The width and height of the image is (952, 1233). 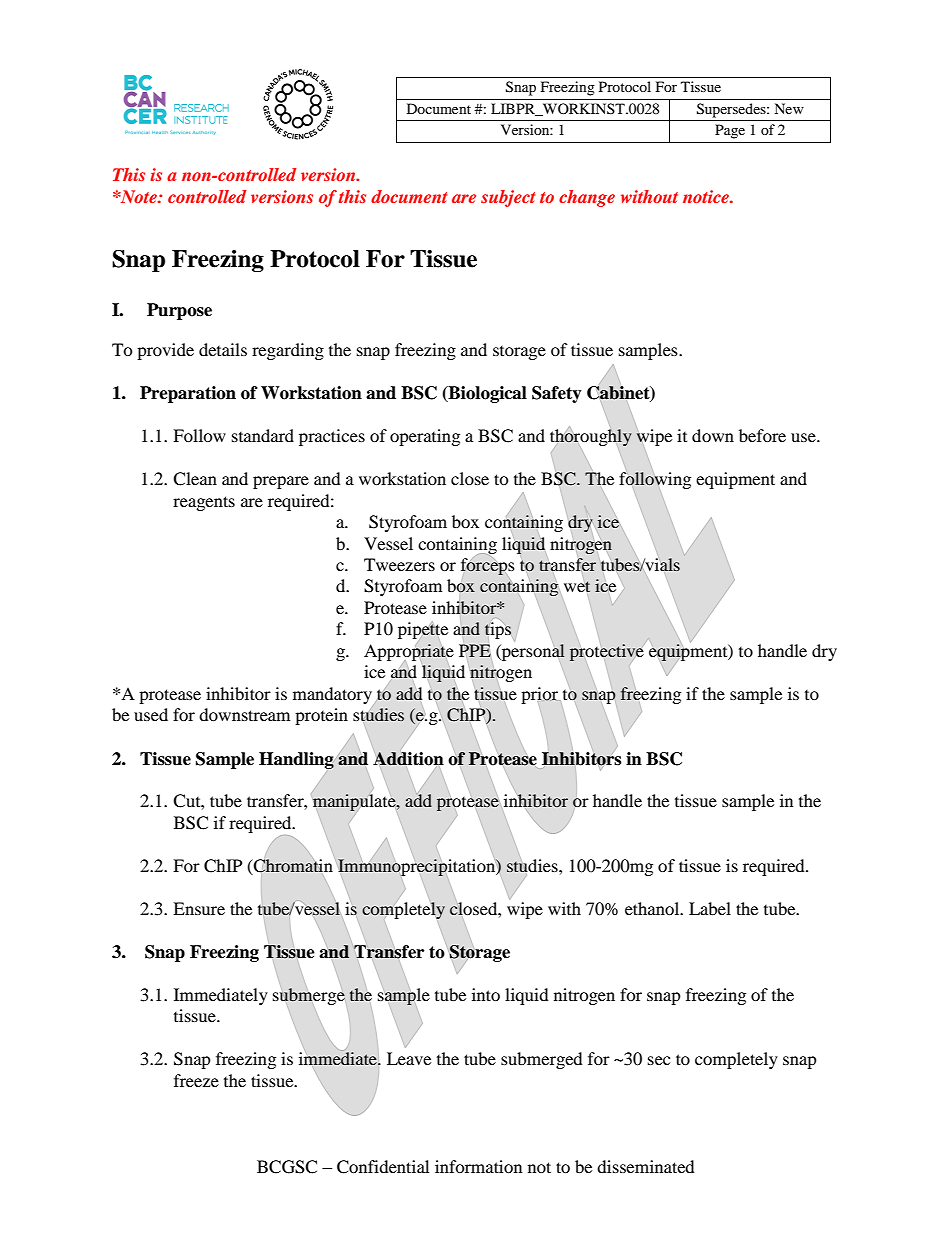 I want to click on Ensure, so click(x=199, y=908).
